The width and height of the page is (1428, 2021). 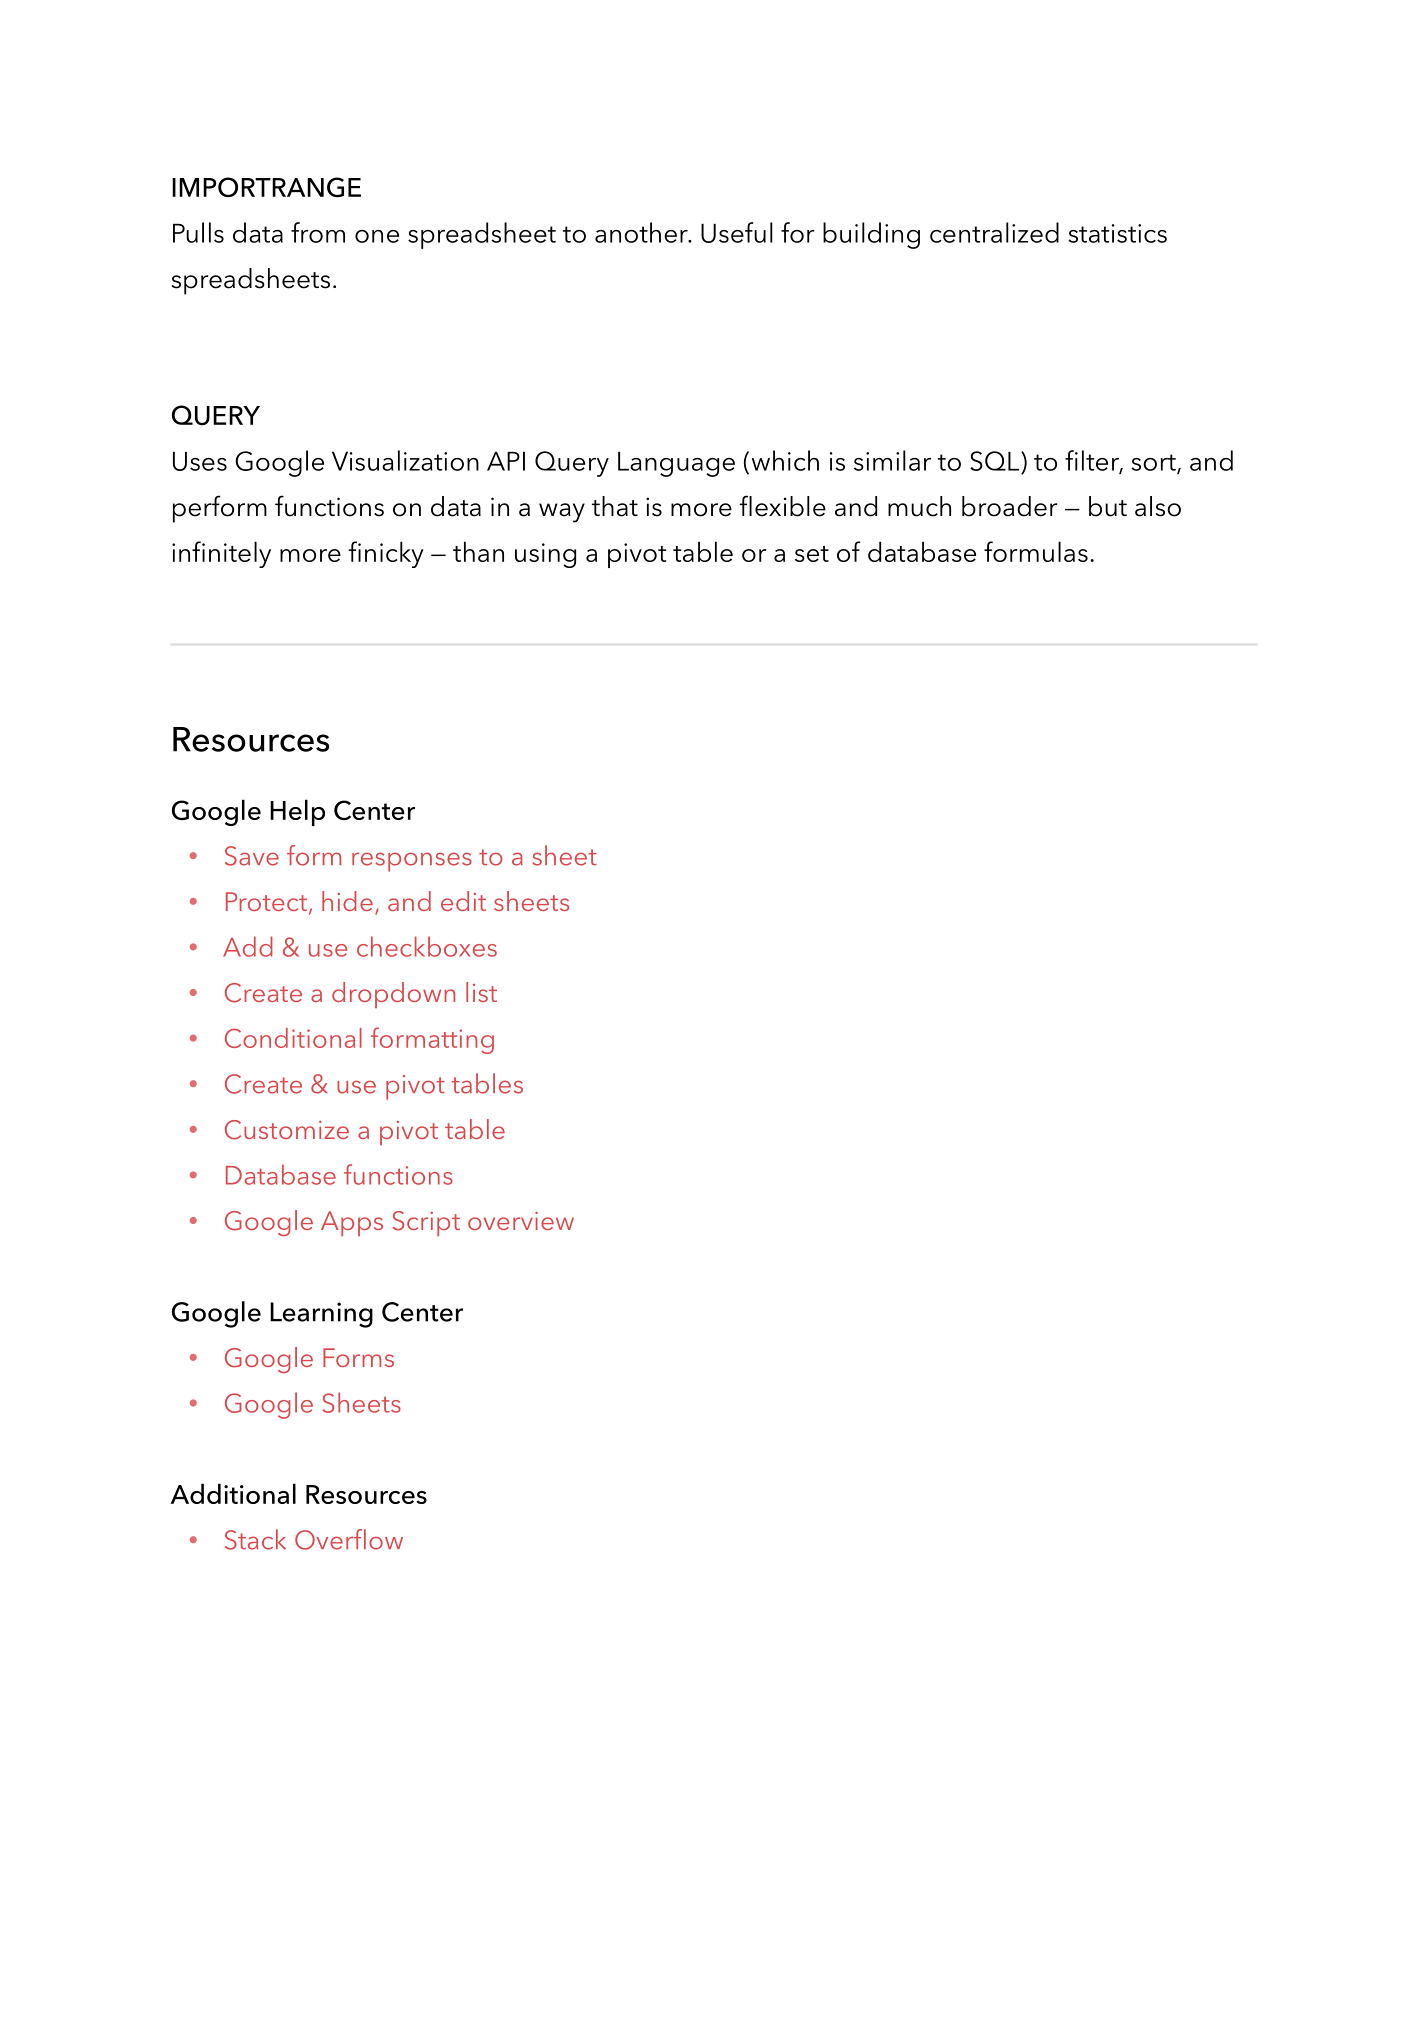 What do you see at coordinates (642, 232) in the page?
I see `another` at bounding box center [642, 232].
